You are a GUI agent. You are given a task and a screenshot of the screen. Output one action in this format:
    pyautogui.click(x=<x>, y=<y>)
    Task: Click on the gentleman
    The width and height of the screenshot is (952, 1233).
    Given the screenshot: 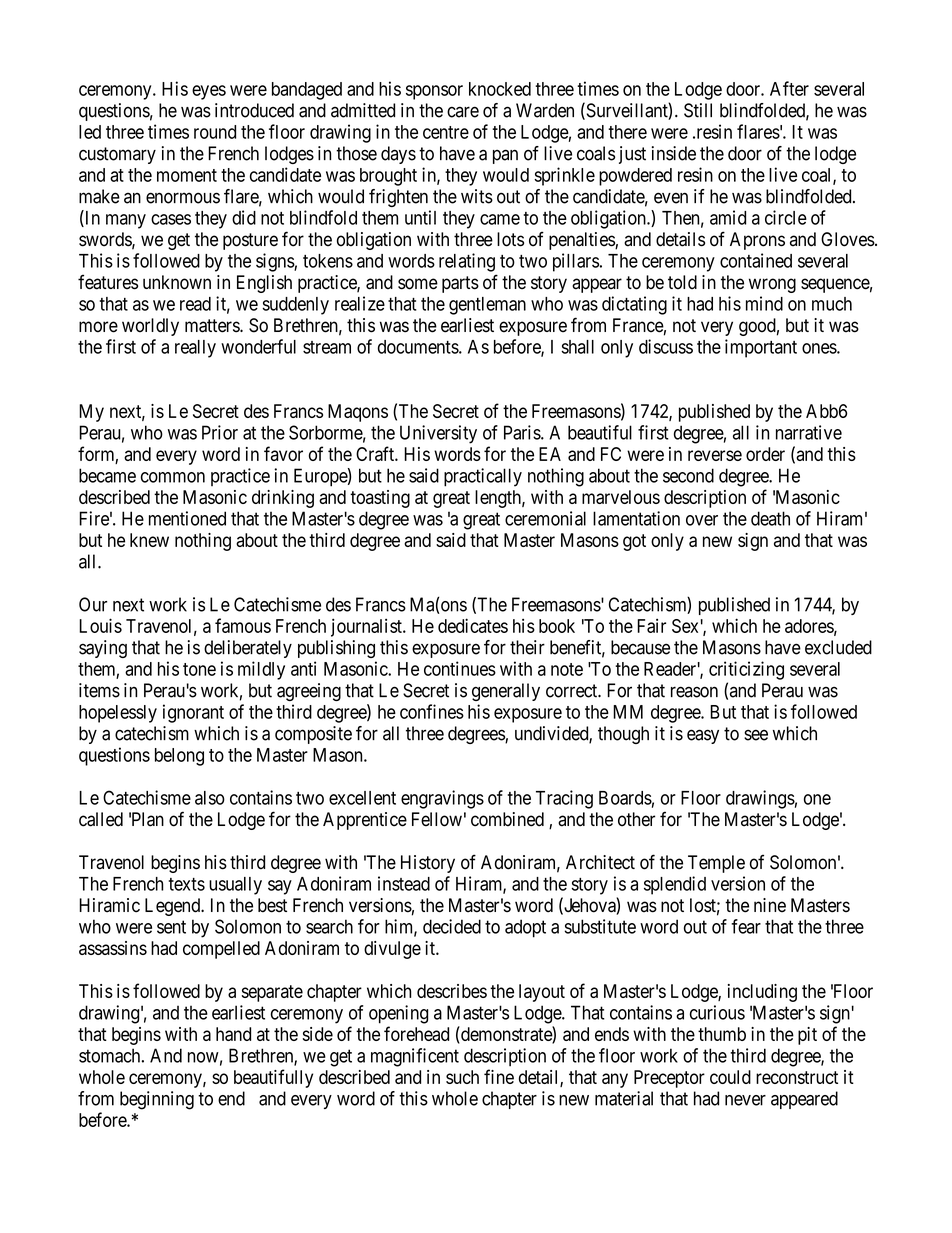 What is the action you would take?
    pyautogui.click(x=487, y=306)
